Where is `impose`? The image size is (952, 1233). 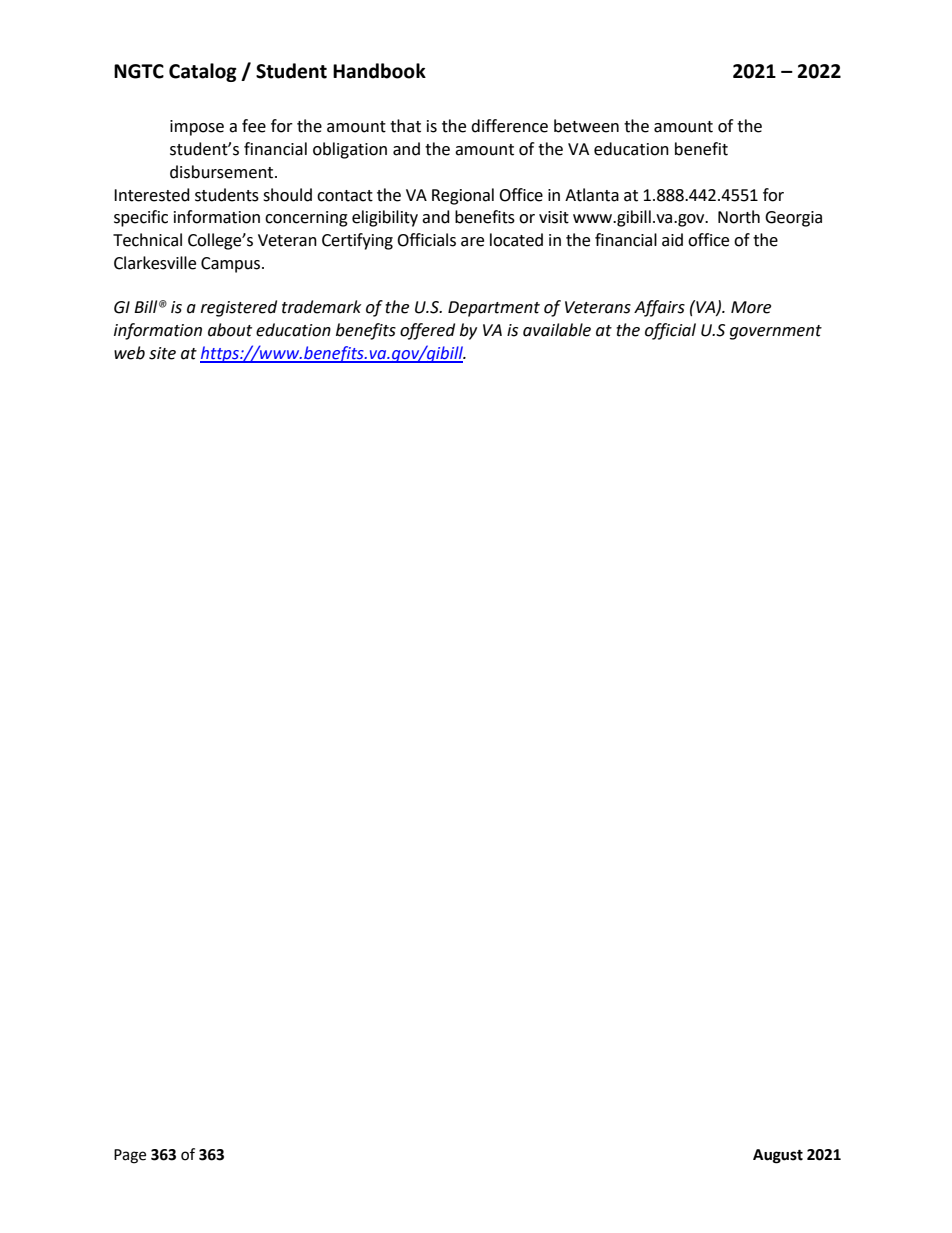
impose is located at coordinates (197, 128).
